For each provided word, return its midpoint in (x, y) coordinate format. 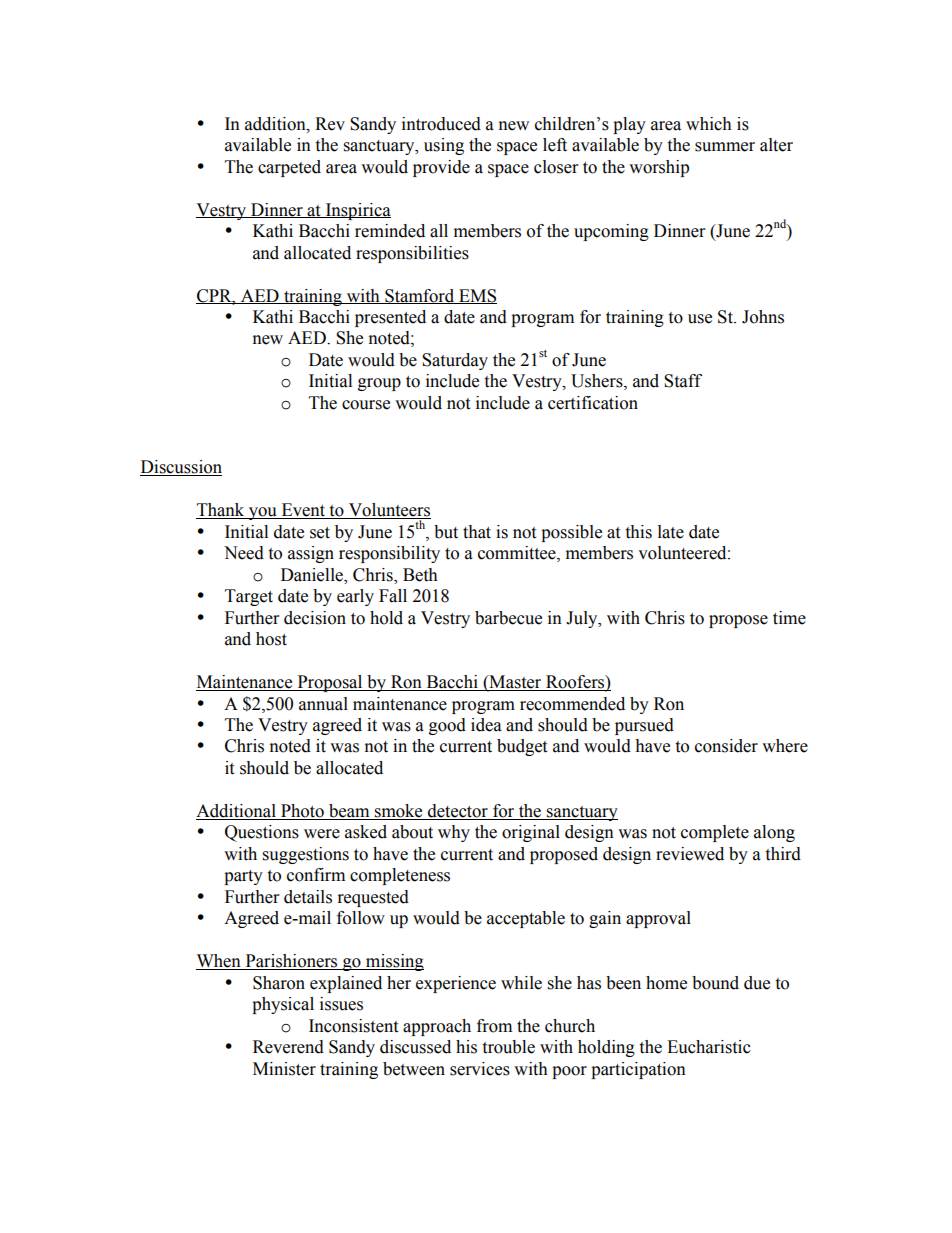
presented (390, 318)
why (454, 833)
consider (726, 746)
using (444, 146)
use (700, 319)
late (671, 532)
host (271, 639)
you (262, 513)
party (243, 877)
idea (486, 725)
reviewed (690, 854)
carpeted (289, 168)
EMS (477, 296)
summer (725, 147)
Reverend (288, 1047)
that (477, 532)
